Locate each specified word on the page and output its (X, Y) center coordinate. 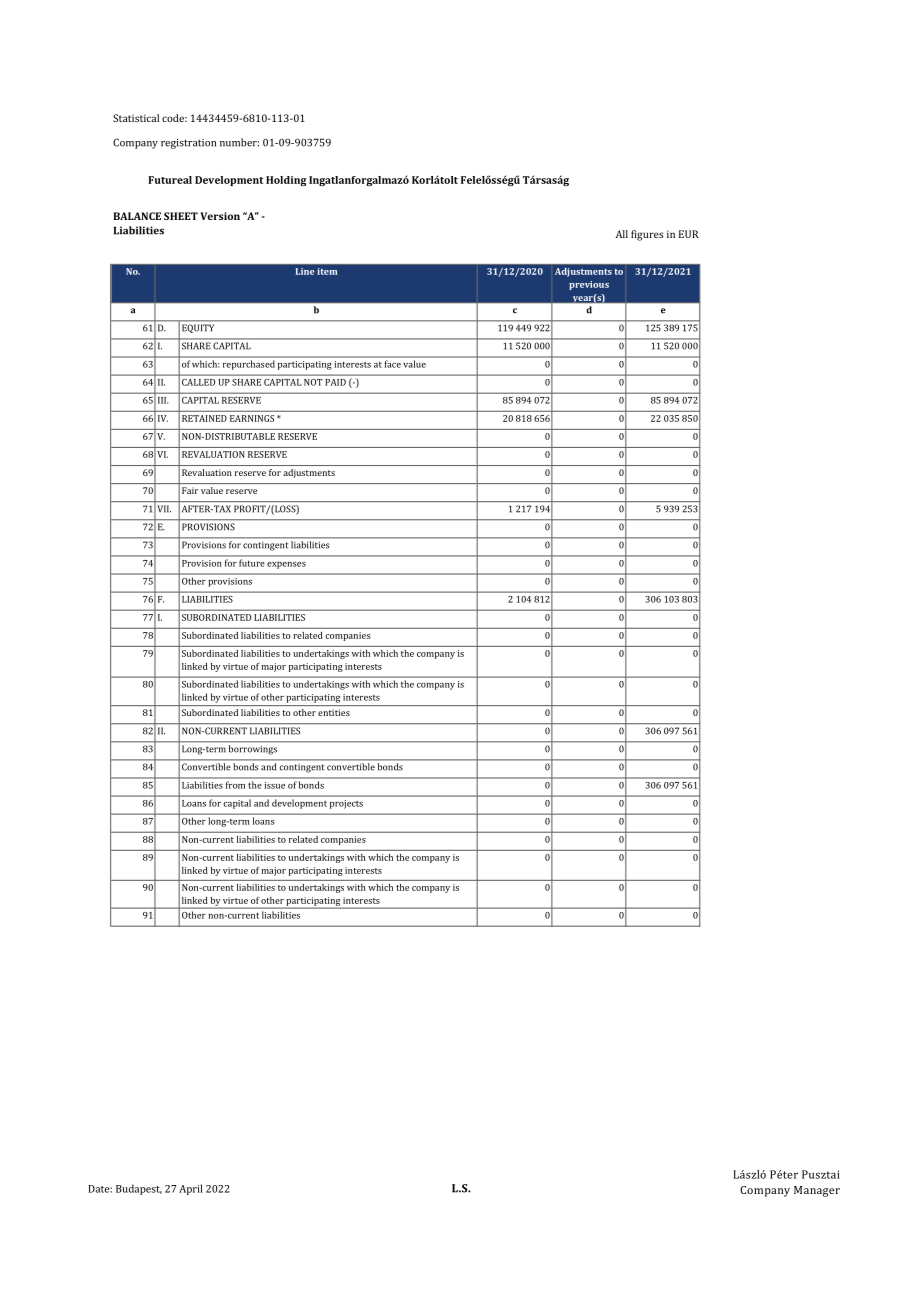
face (393, 364)
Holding (286, 181)
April (191, 1189)
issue (275, 785)
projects (346, 804)
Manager (817, 1191)
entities (334, 712)
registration (188, 144)
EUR (689, 234)
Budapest (139, 1189)
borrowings (253, 750)
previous (589, 285)
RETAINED (204, 418)
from (235, 785)
